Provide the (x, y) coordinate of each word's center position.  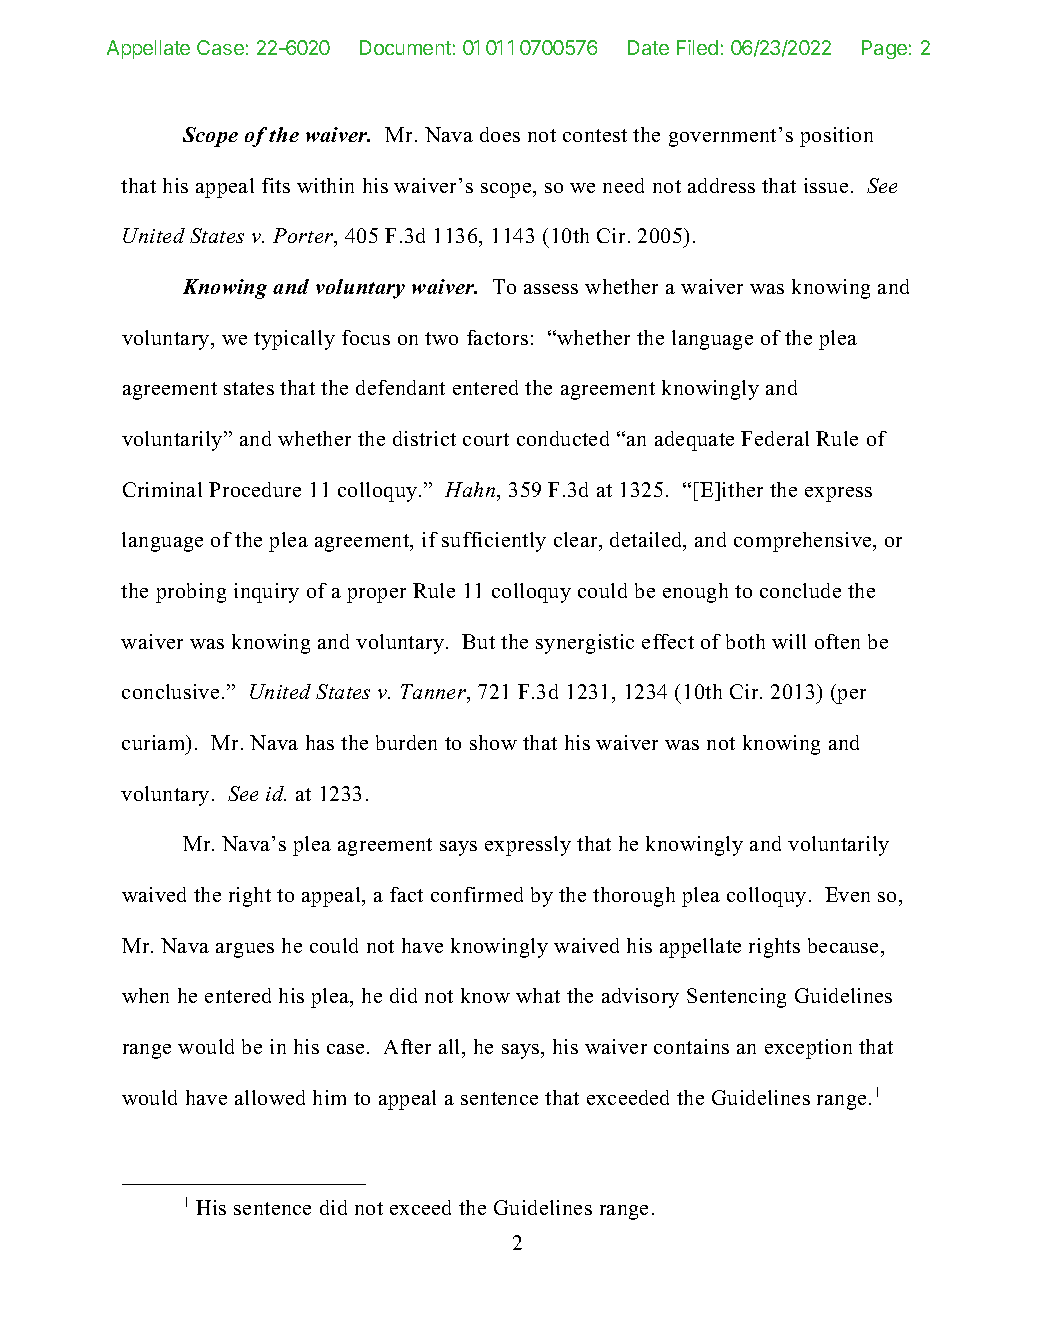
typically (294, 340)
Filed (697, 47)
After (407, 1046)
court (486, 439)
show (493, 742)
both (745, 641)
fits (276, 185)
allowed (270, 1097)
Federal (775, 438)
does (500, 134)
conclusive (170, 691)
